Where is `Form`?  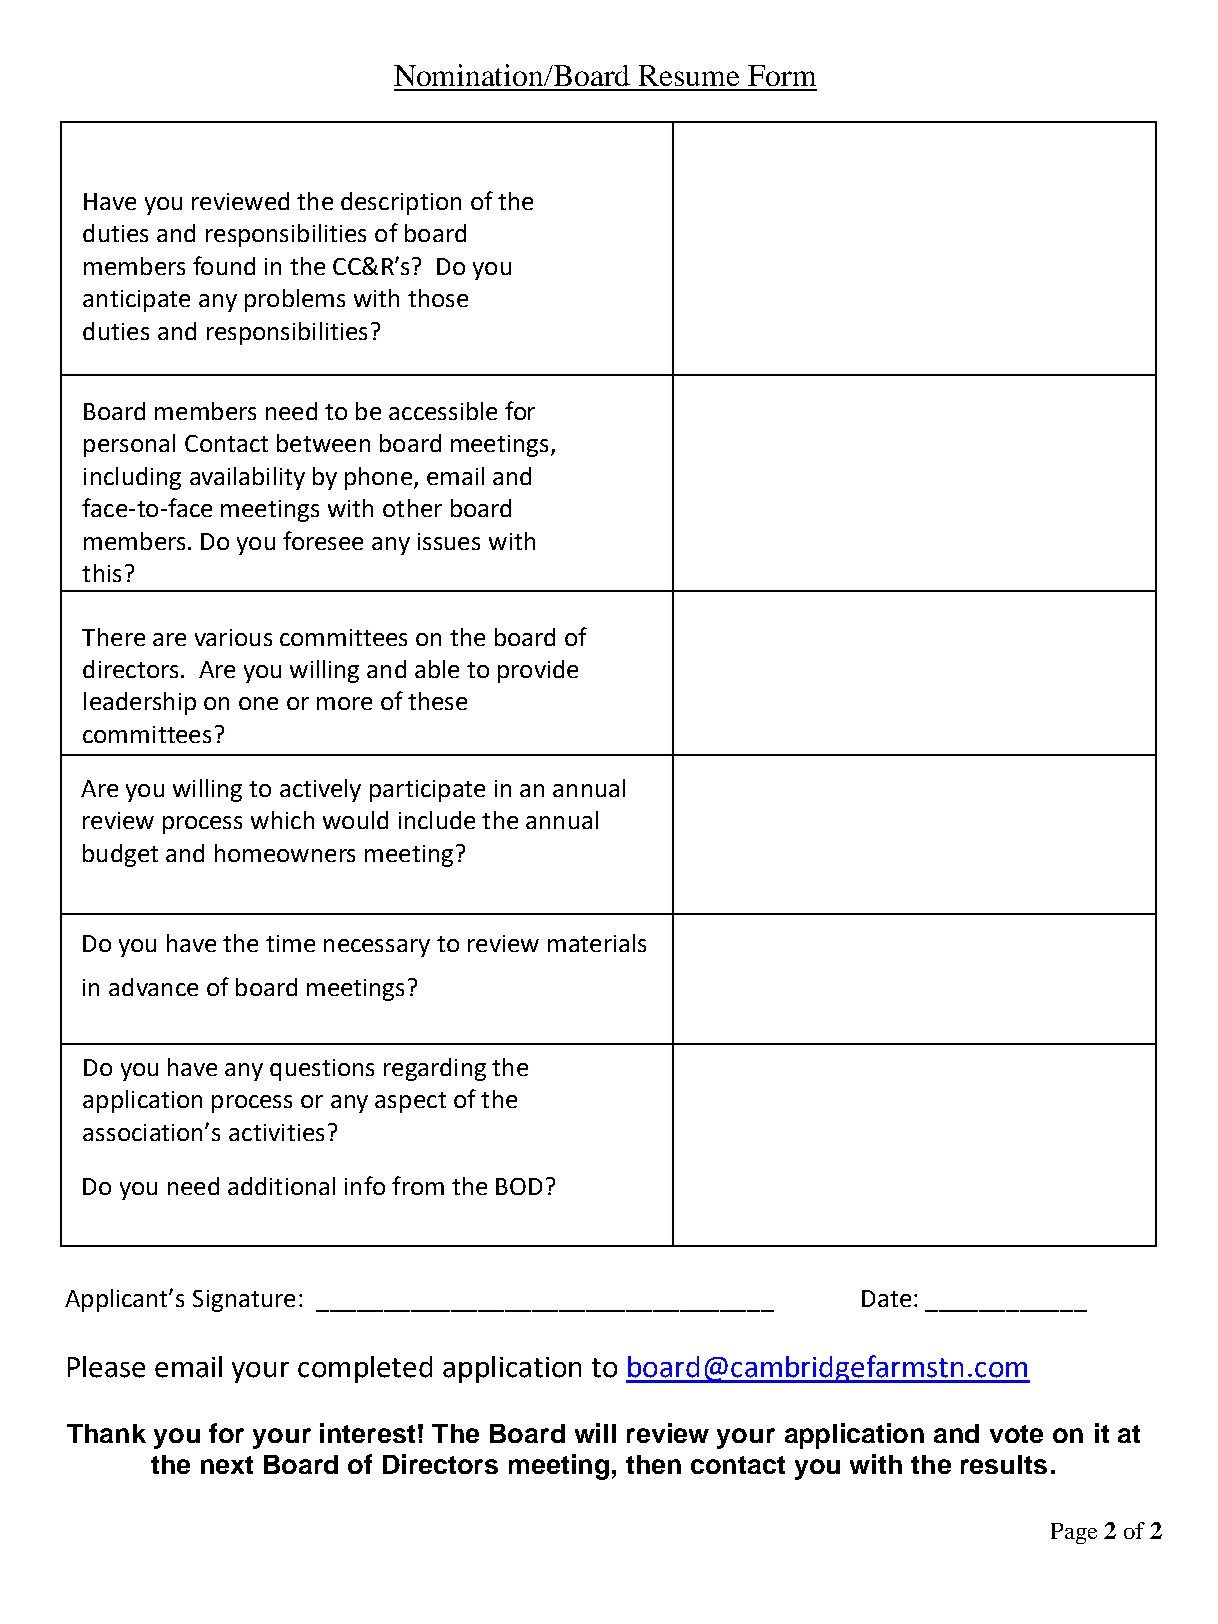
Form is located at coordinates (782, 75).
